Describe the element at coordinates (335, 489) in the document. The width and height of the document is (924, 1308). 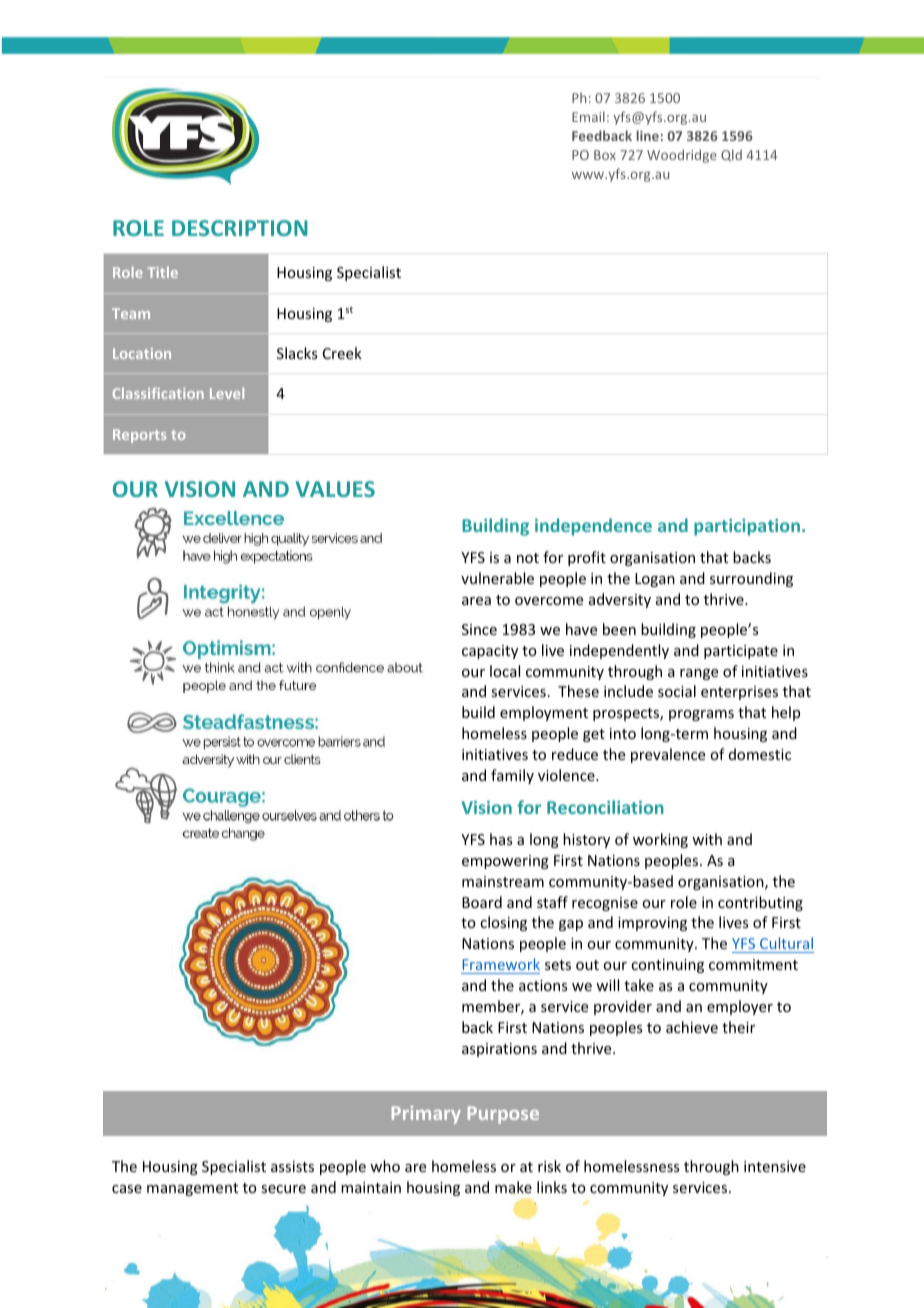
I see `VALUES` at that location.
